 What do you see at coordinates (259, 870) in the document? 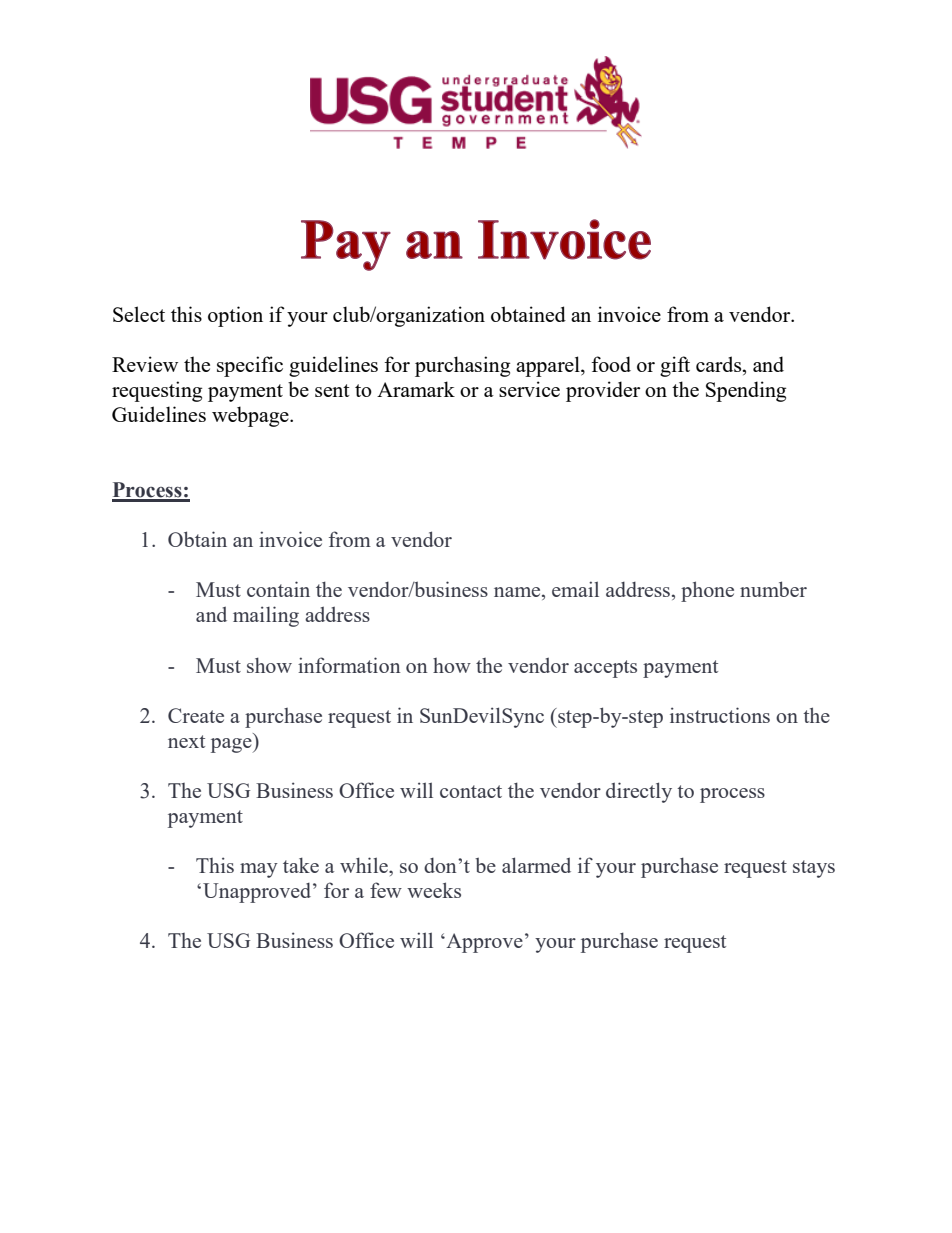
I see `may` at bounding box center [259, 870].
